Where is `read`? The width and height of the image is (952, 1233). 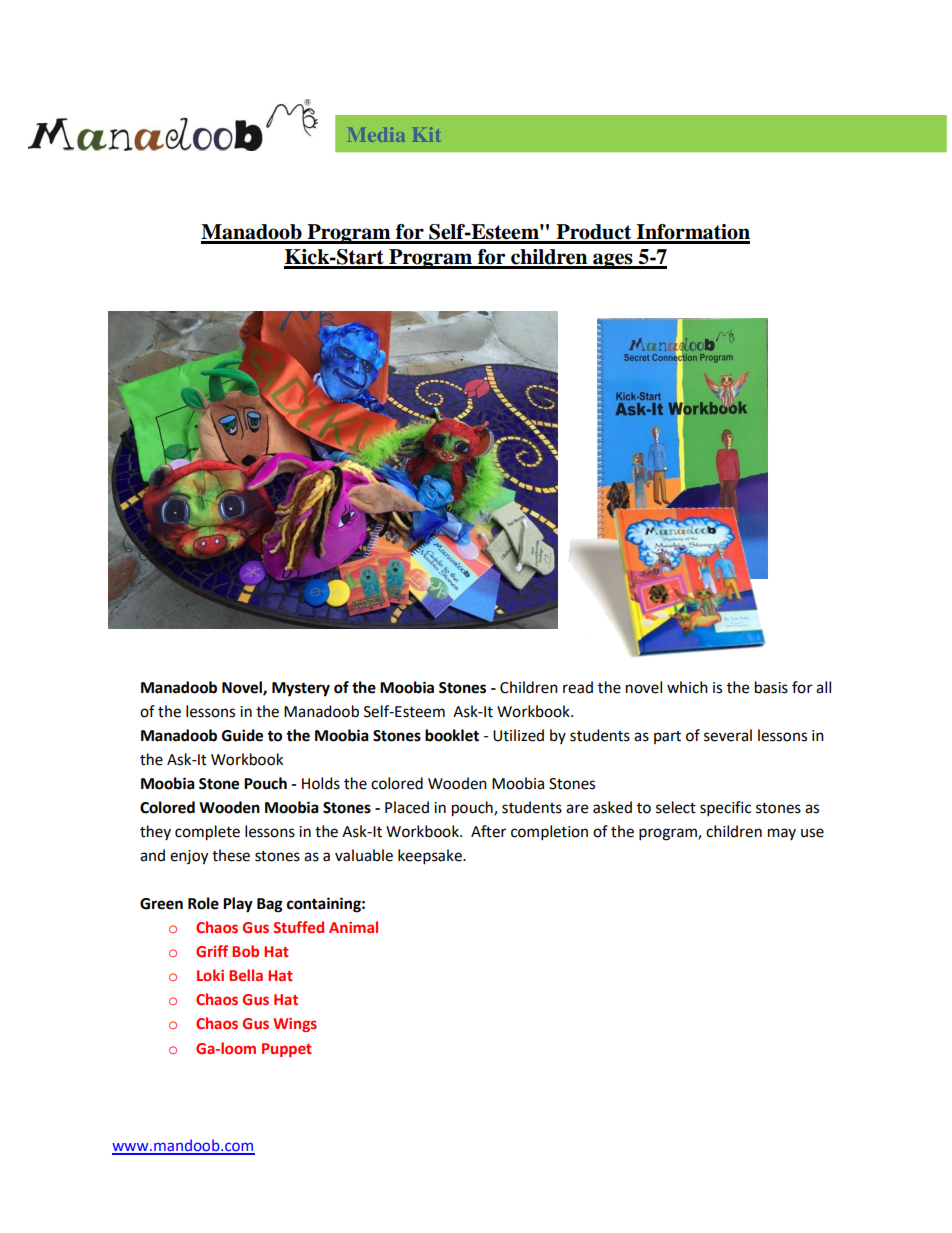 read is located at coordinates (578, 687).
